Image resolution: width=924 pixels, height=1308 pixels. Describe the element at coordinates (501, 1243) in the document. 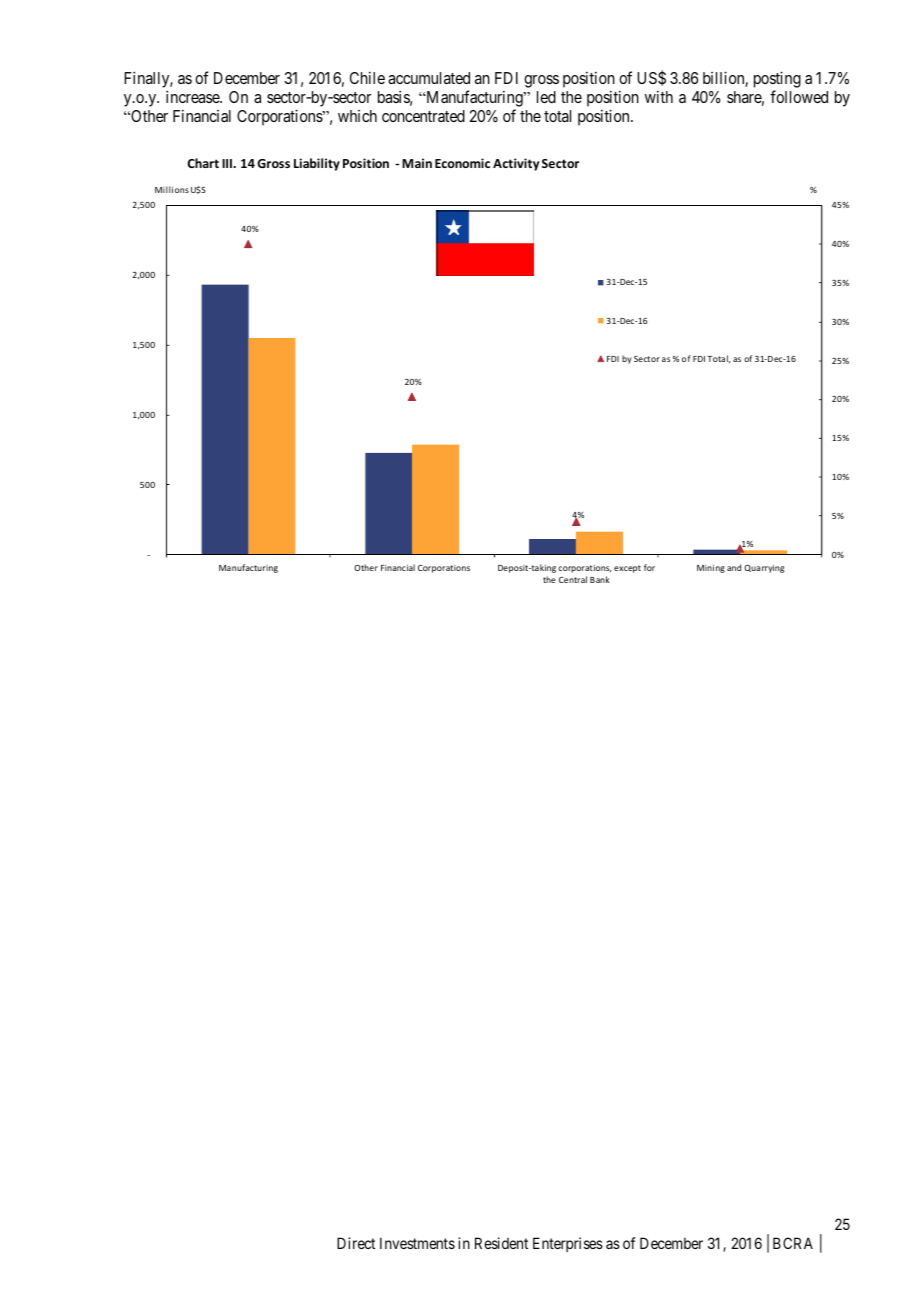

I see `Resident` at that location.
